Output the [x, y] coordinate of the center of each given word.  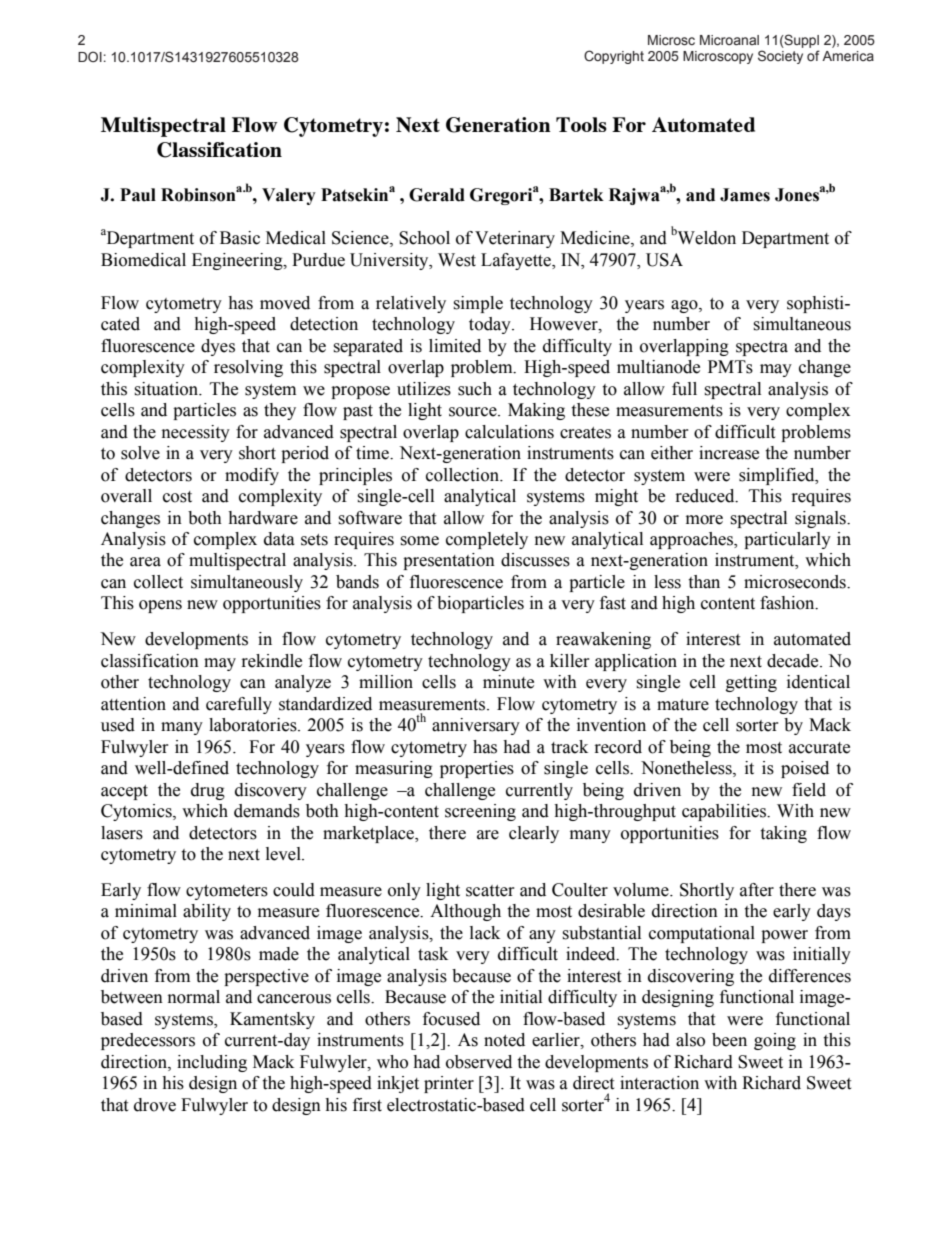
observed [479, 1062]
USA [664, 260]
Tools [581, 124]
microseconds [796, 582]
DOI [90, 56]
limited [455, 346]
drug [208, 791]
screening [480, 812]
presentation [449, 561]
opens [160, 606]
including [212, 1063]
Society [780, 57]
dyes [218, 347]
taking [783, 834]
